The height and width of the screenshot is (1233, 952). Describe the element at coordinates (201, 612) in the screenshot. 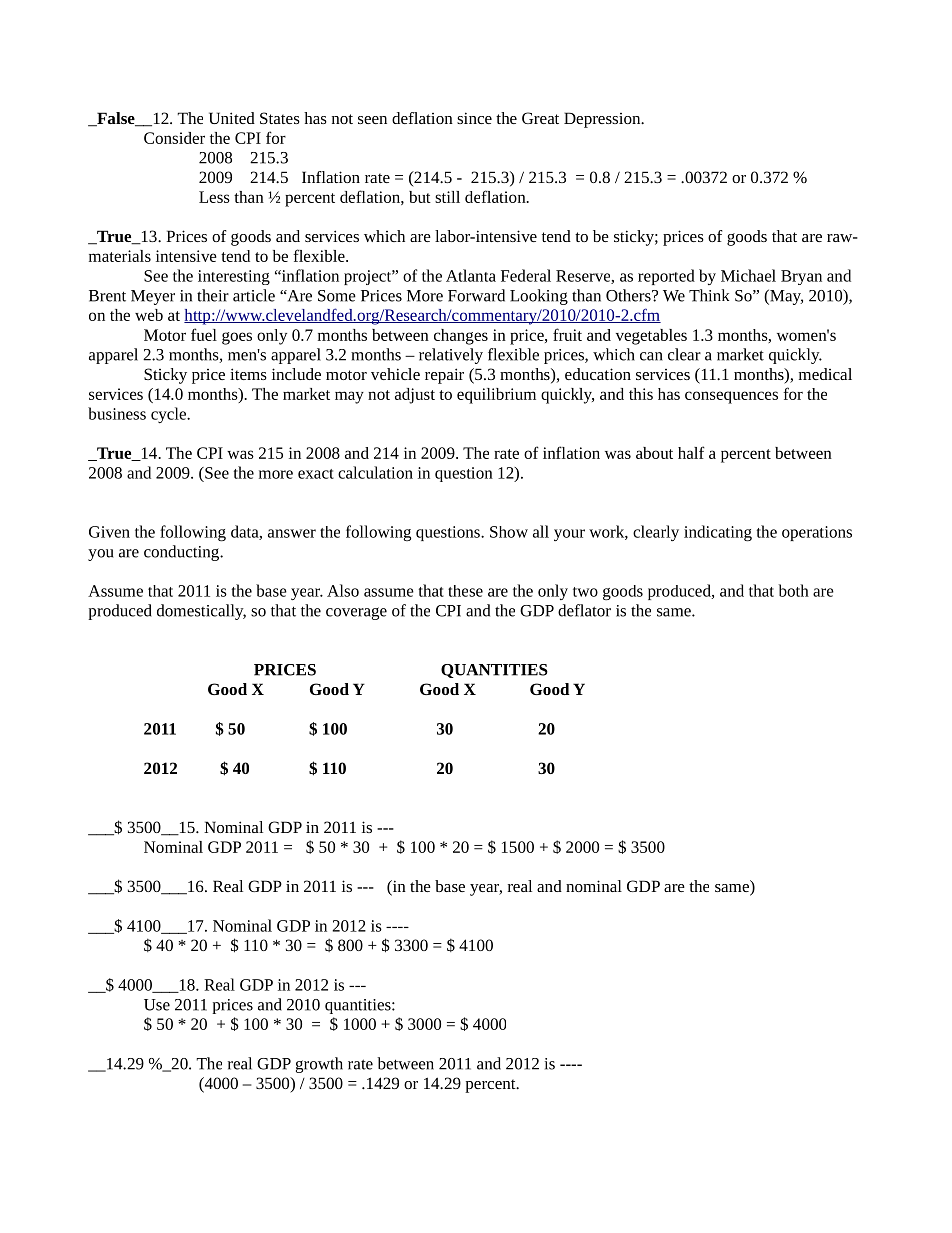

I see `domestically` at that location.
